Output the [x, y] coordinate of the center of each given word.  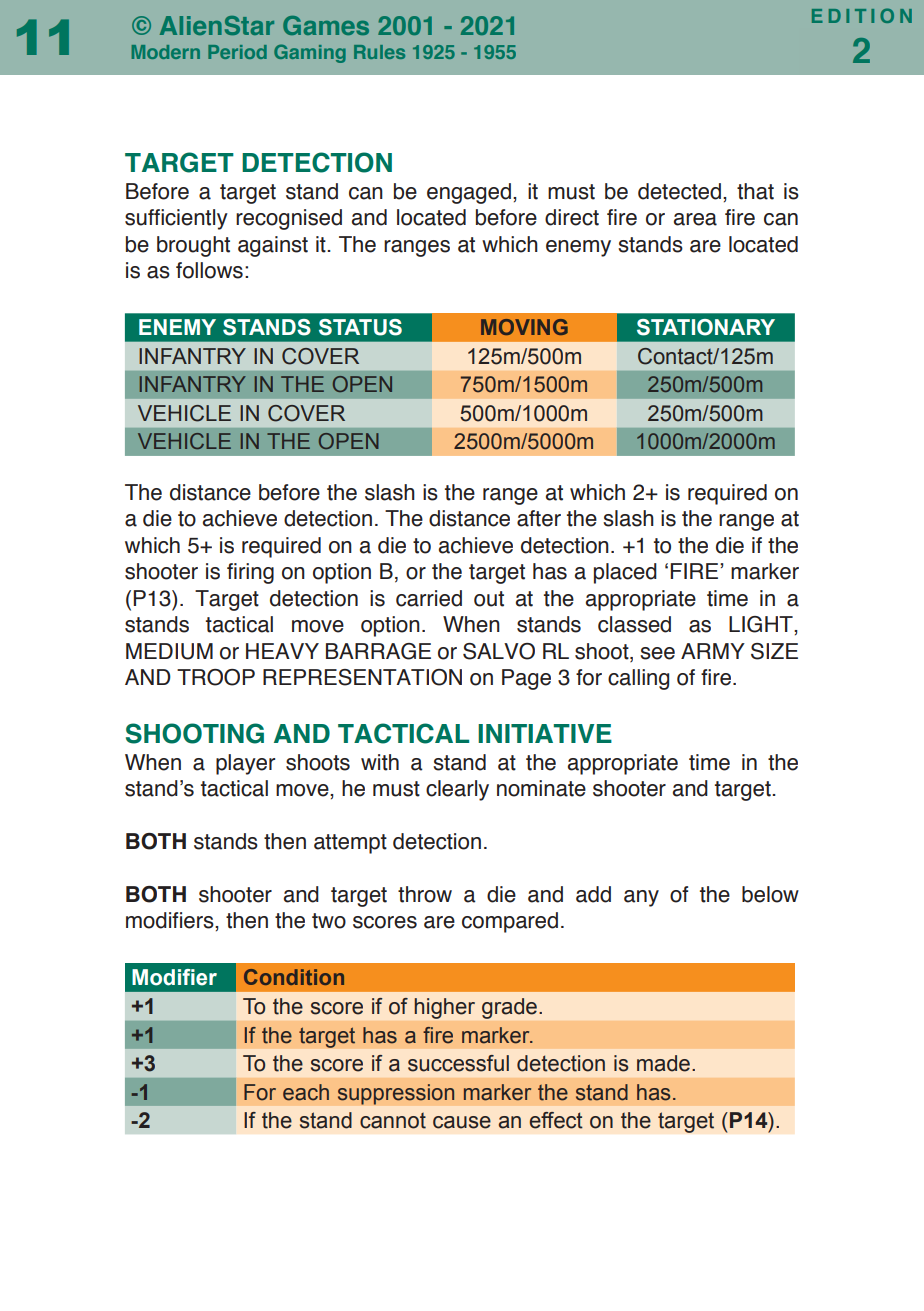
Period [237, 52]
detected [679, 191]
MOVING [524, 327]
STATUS [360, 327]
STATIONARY [706, 327]
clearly [457, 790]
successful [458, 1063]
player [245, 764]
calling [638, 679]
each [306, 1092]
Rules [379, 52]
